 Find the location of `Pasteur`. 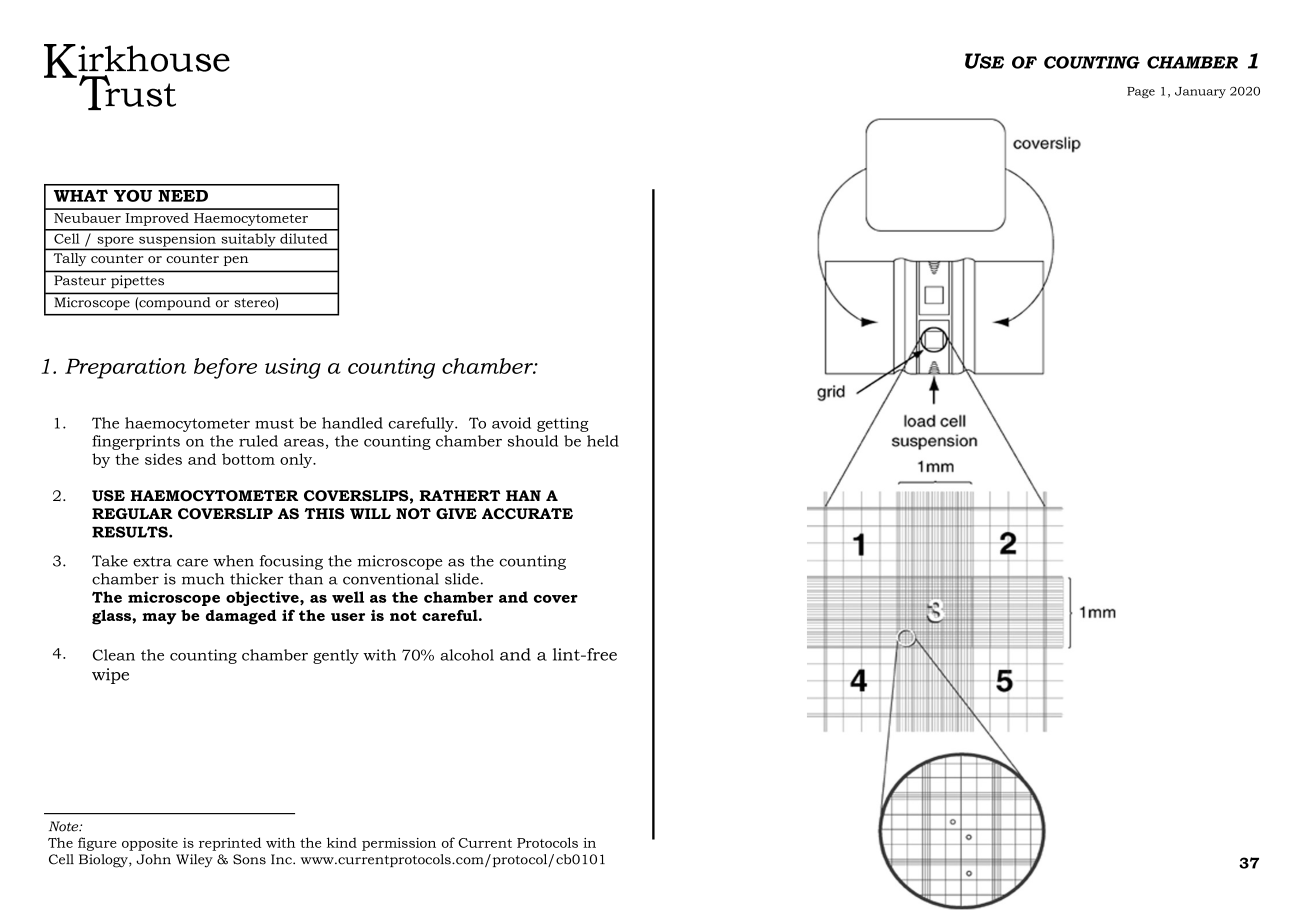

Pasteur is located at coordinates (80, 280).
